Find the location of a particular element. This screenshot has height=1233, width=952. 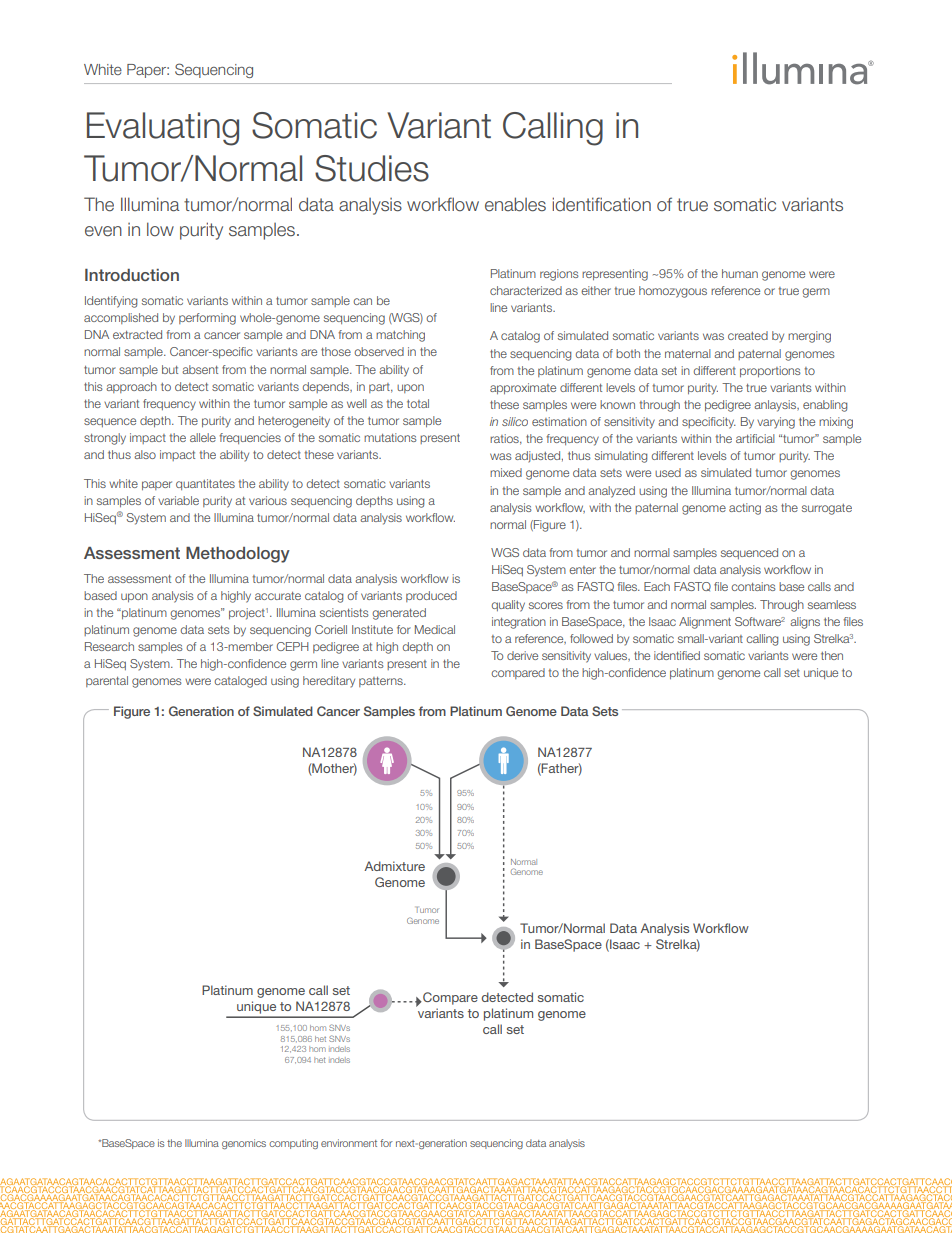

Research is located at coordinates (109, 646).
